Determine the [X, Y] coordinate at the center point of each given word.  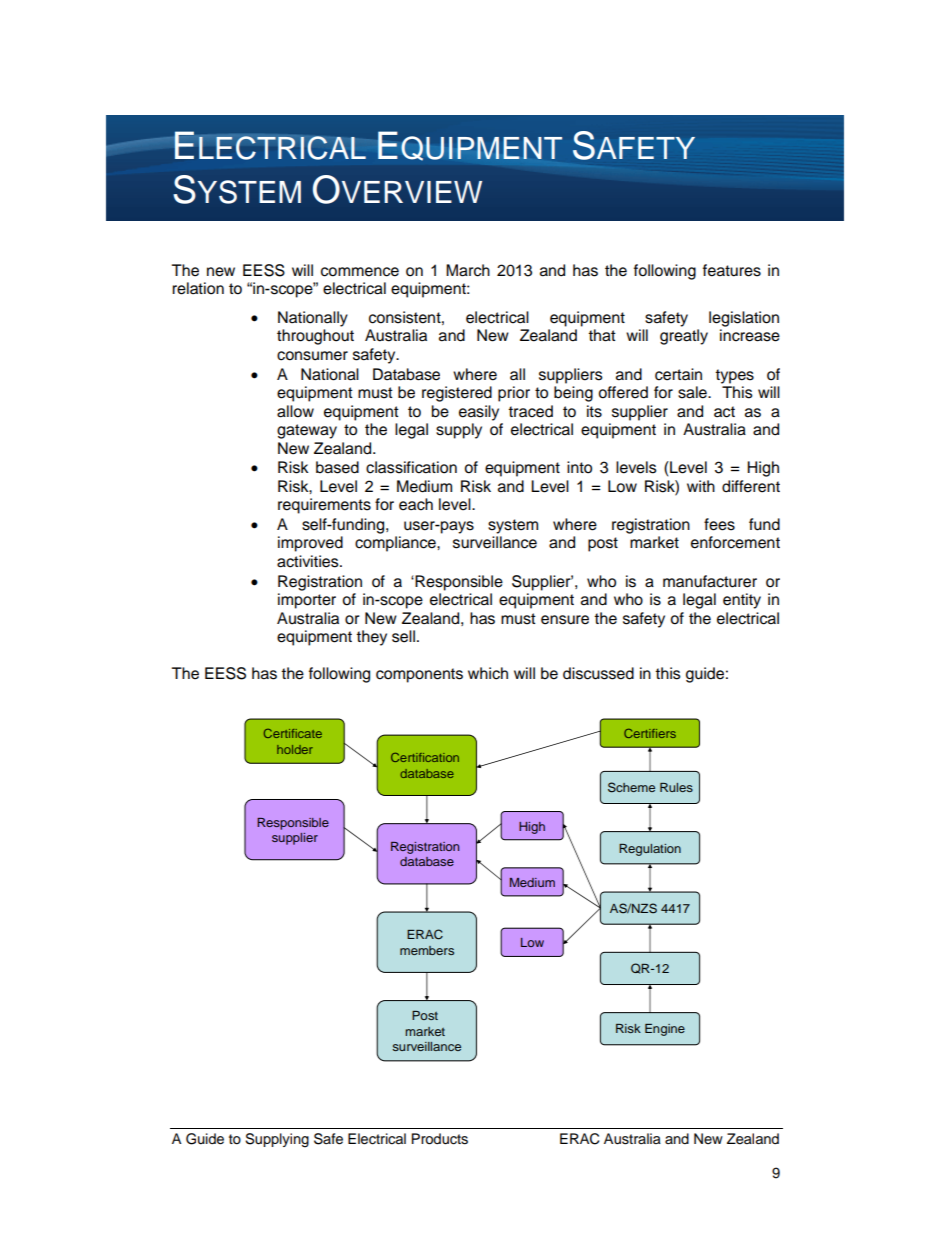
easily [479, 413]
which [488, 673]
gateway [307, 431]
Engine [665, 1030]
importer [307, 601]
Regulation [650, 850]
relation [198, 288]
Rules [676, 787]
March [468, 270]
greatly [684, 337]
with [701, 486]
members [427, 950]
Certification [425, 757]
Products [440, 1139]
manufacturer [710, 581]
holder [295, 749]
